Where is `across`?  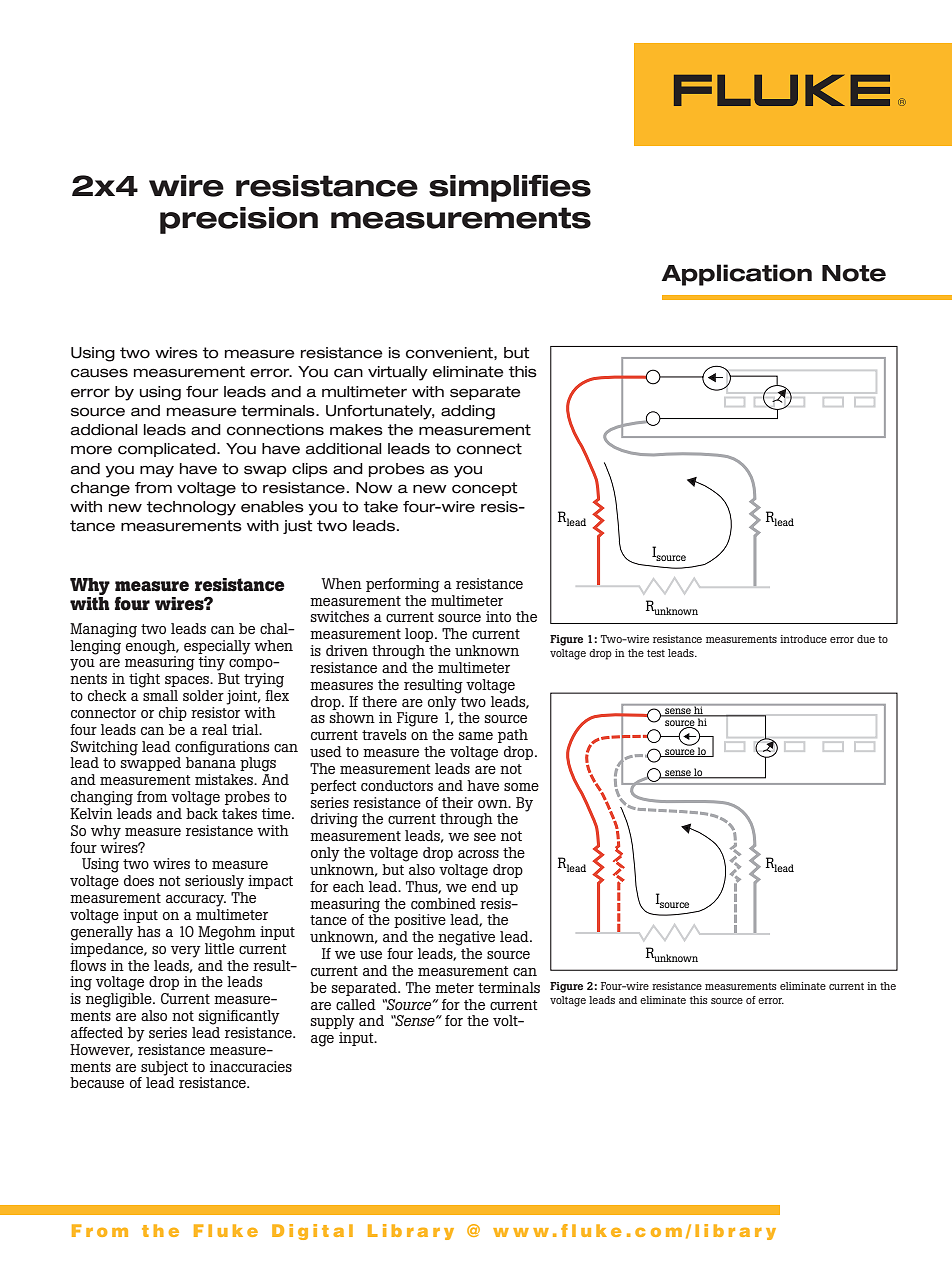
across is located at coordinates (478, 854).
